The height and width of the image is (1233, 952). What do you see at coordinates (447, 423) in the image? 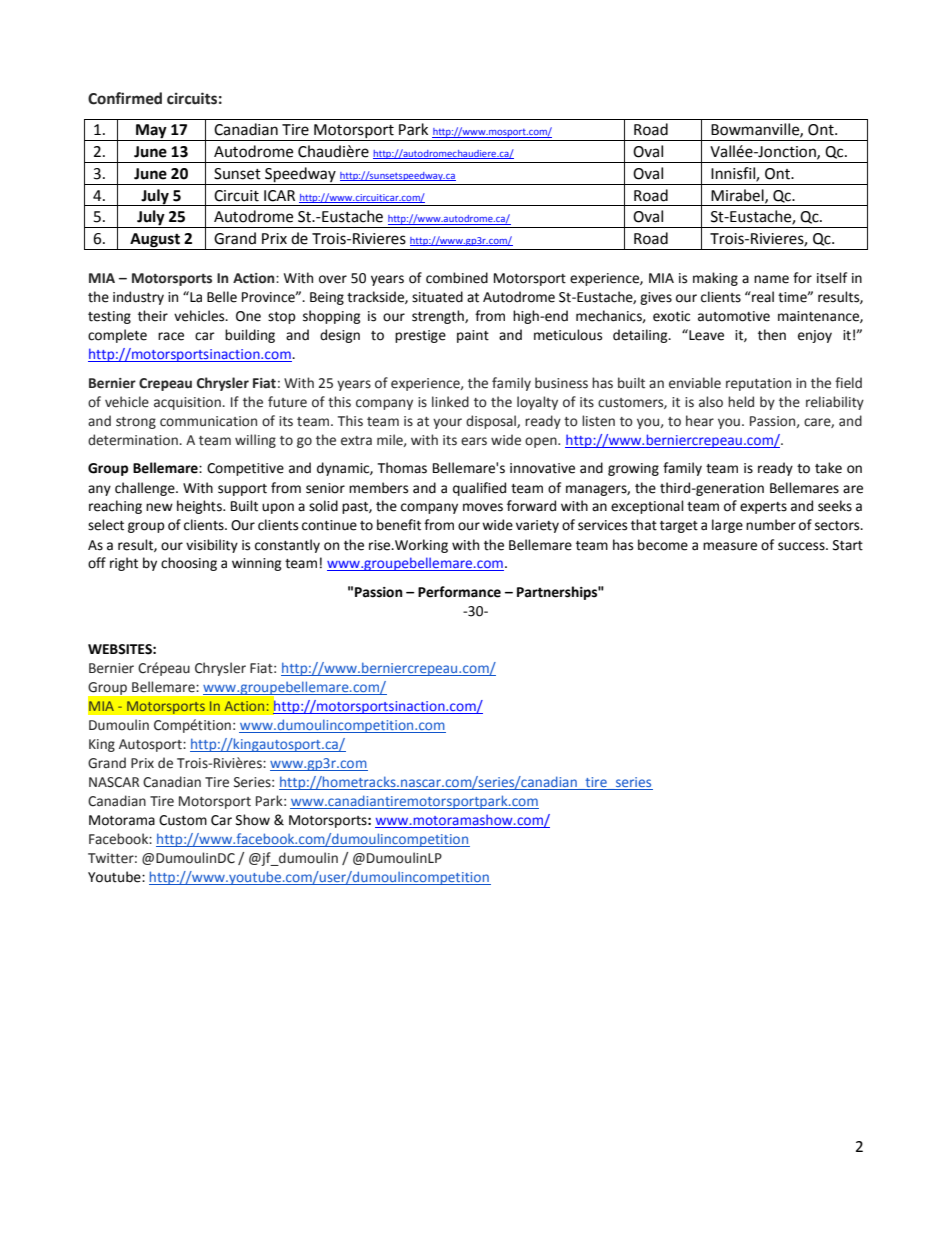
I see `your` at bounding box center [447, 423].
